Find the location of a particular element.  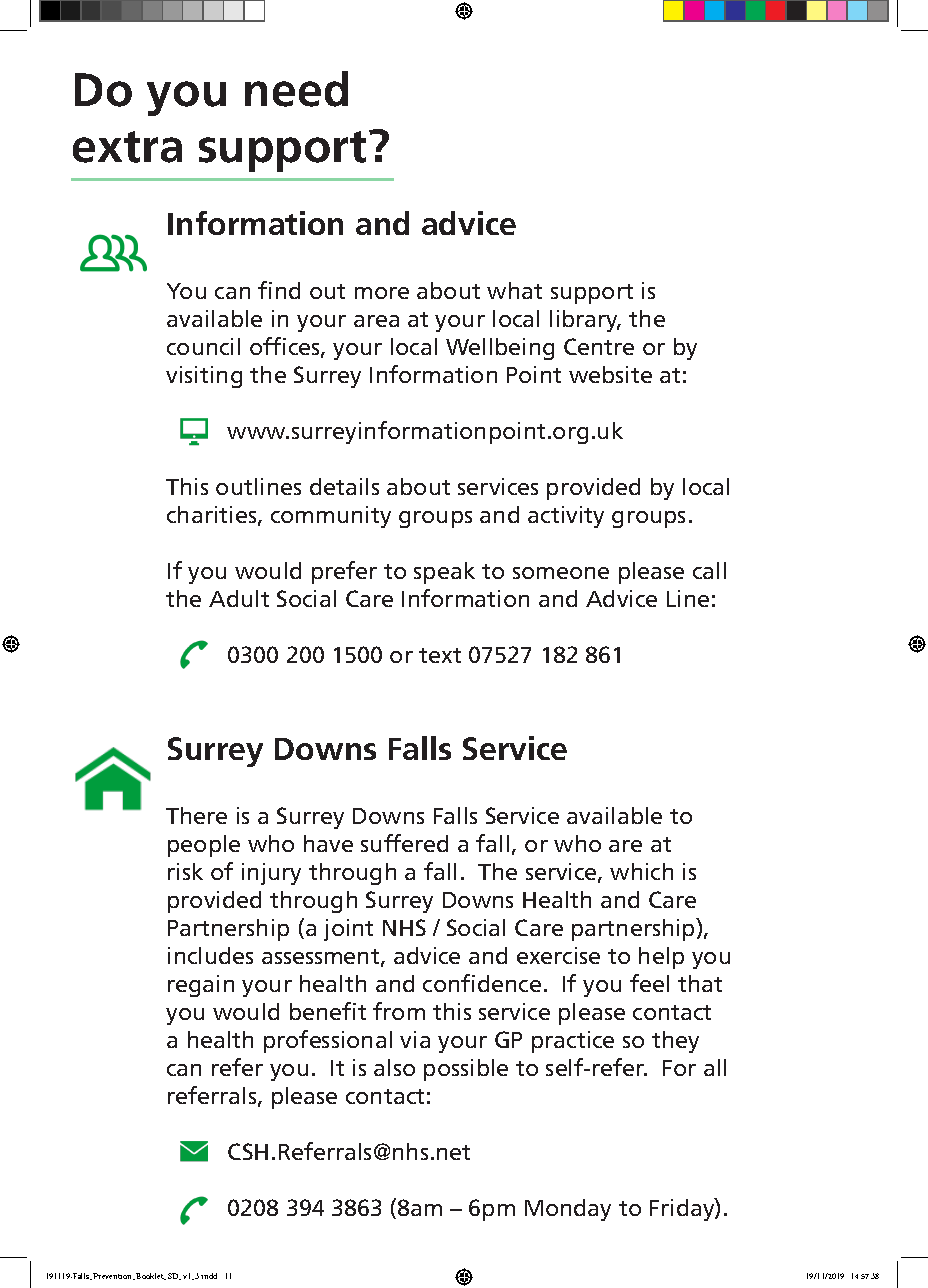

call is located at coordinates (709, 570).
